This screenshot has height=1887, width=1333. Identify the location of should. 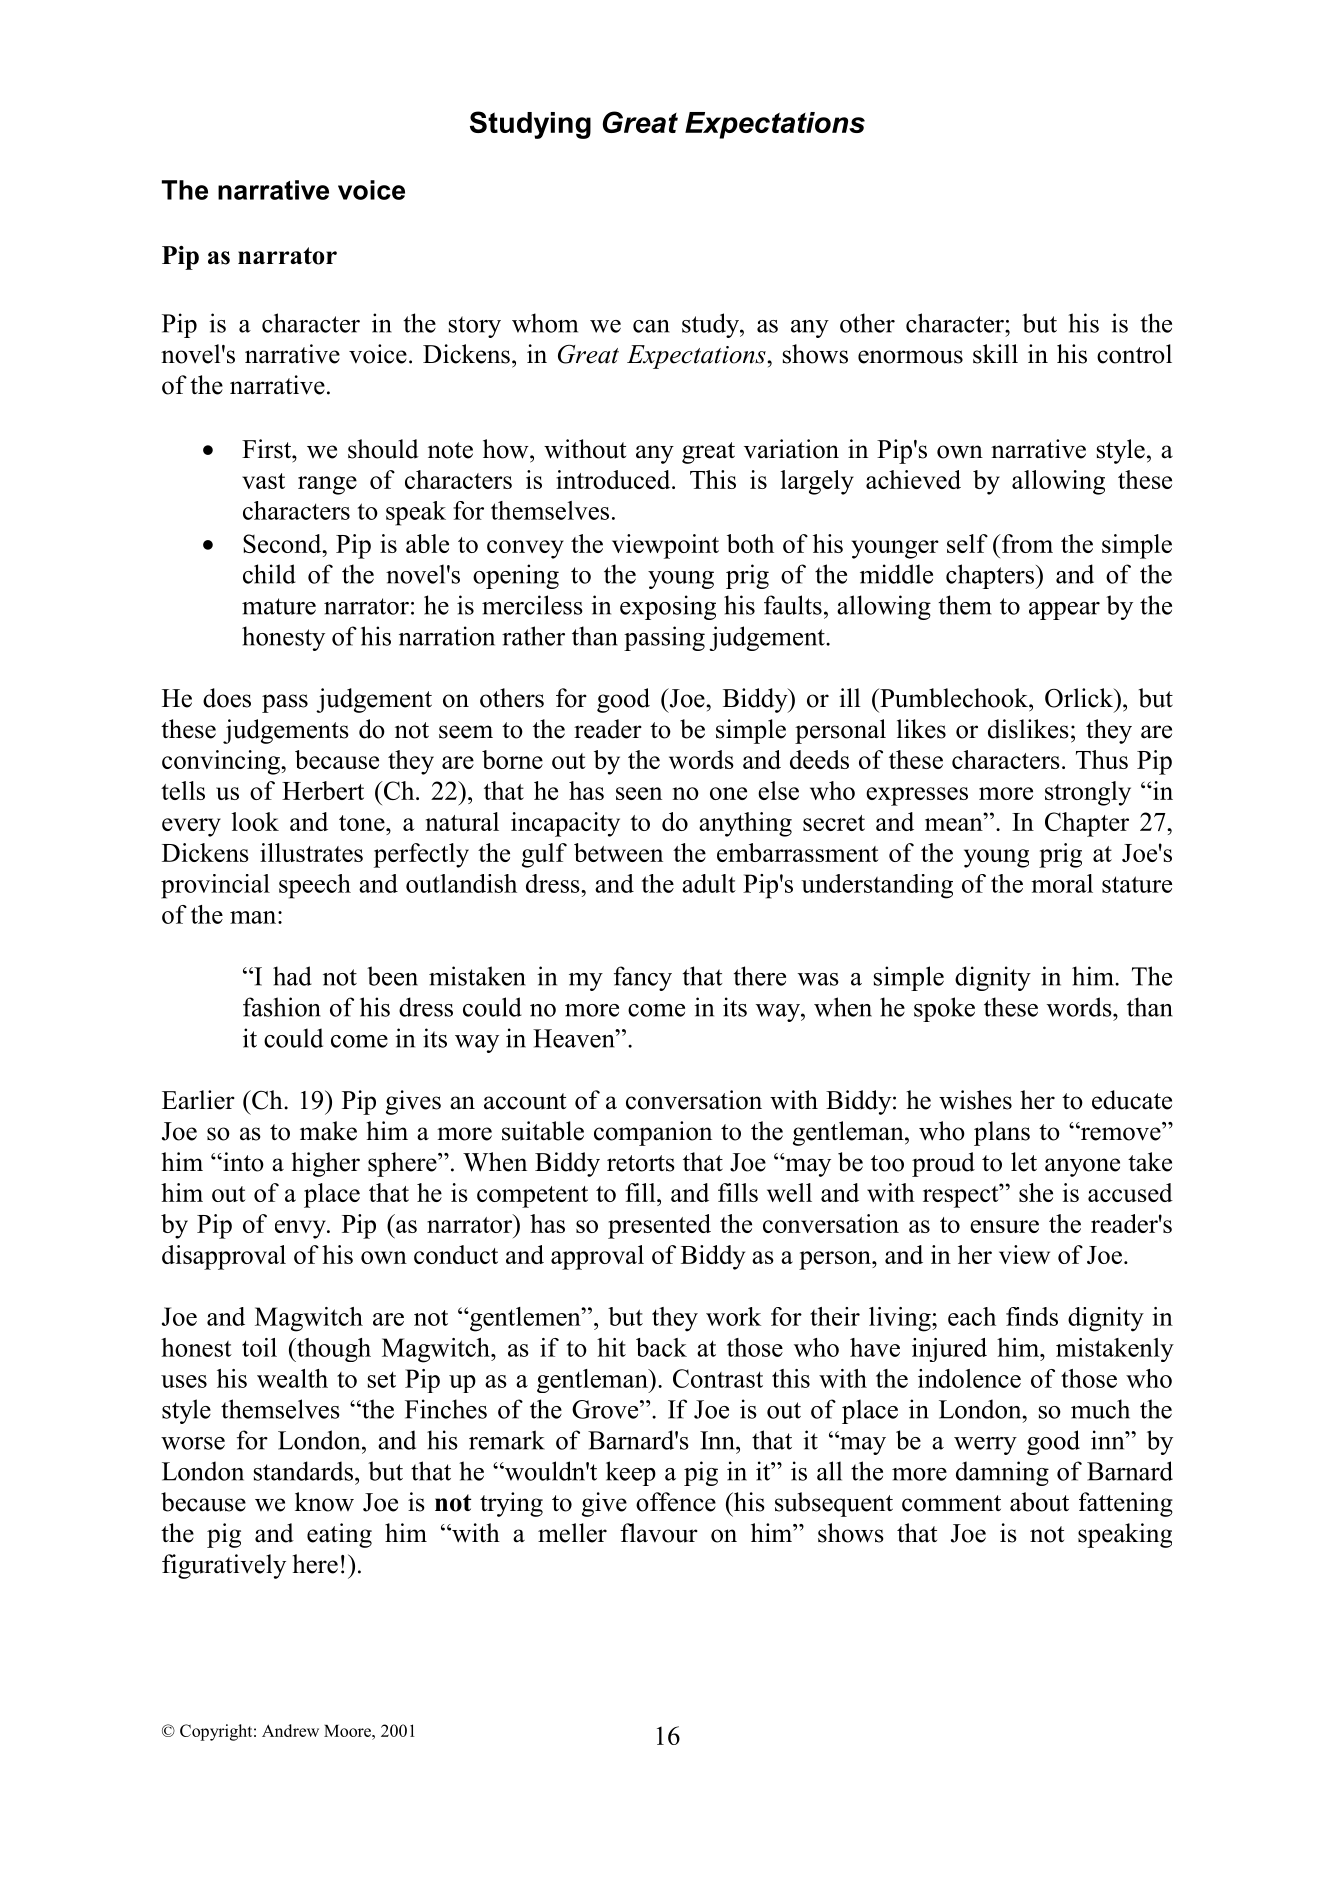
(383, 449).
